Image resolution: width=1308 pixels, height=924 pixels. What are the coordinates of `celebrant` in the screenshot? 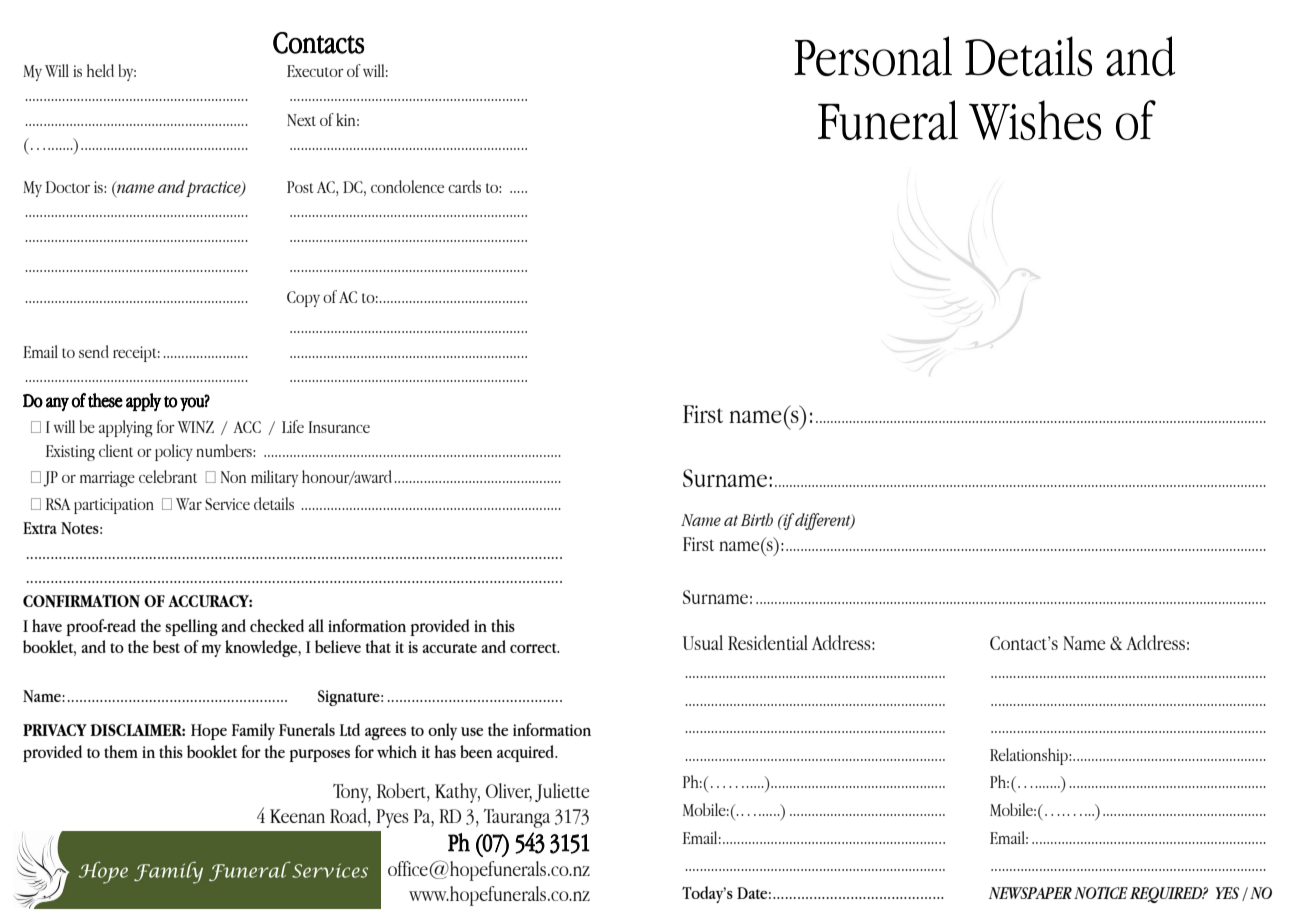 It's located at (168, 476).
